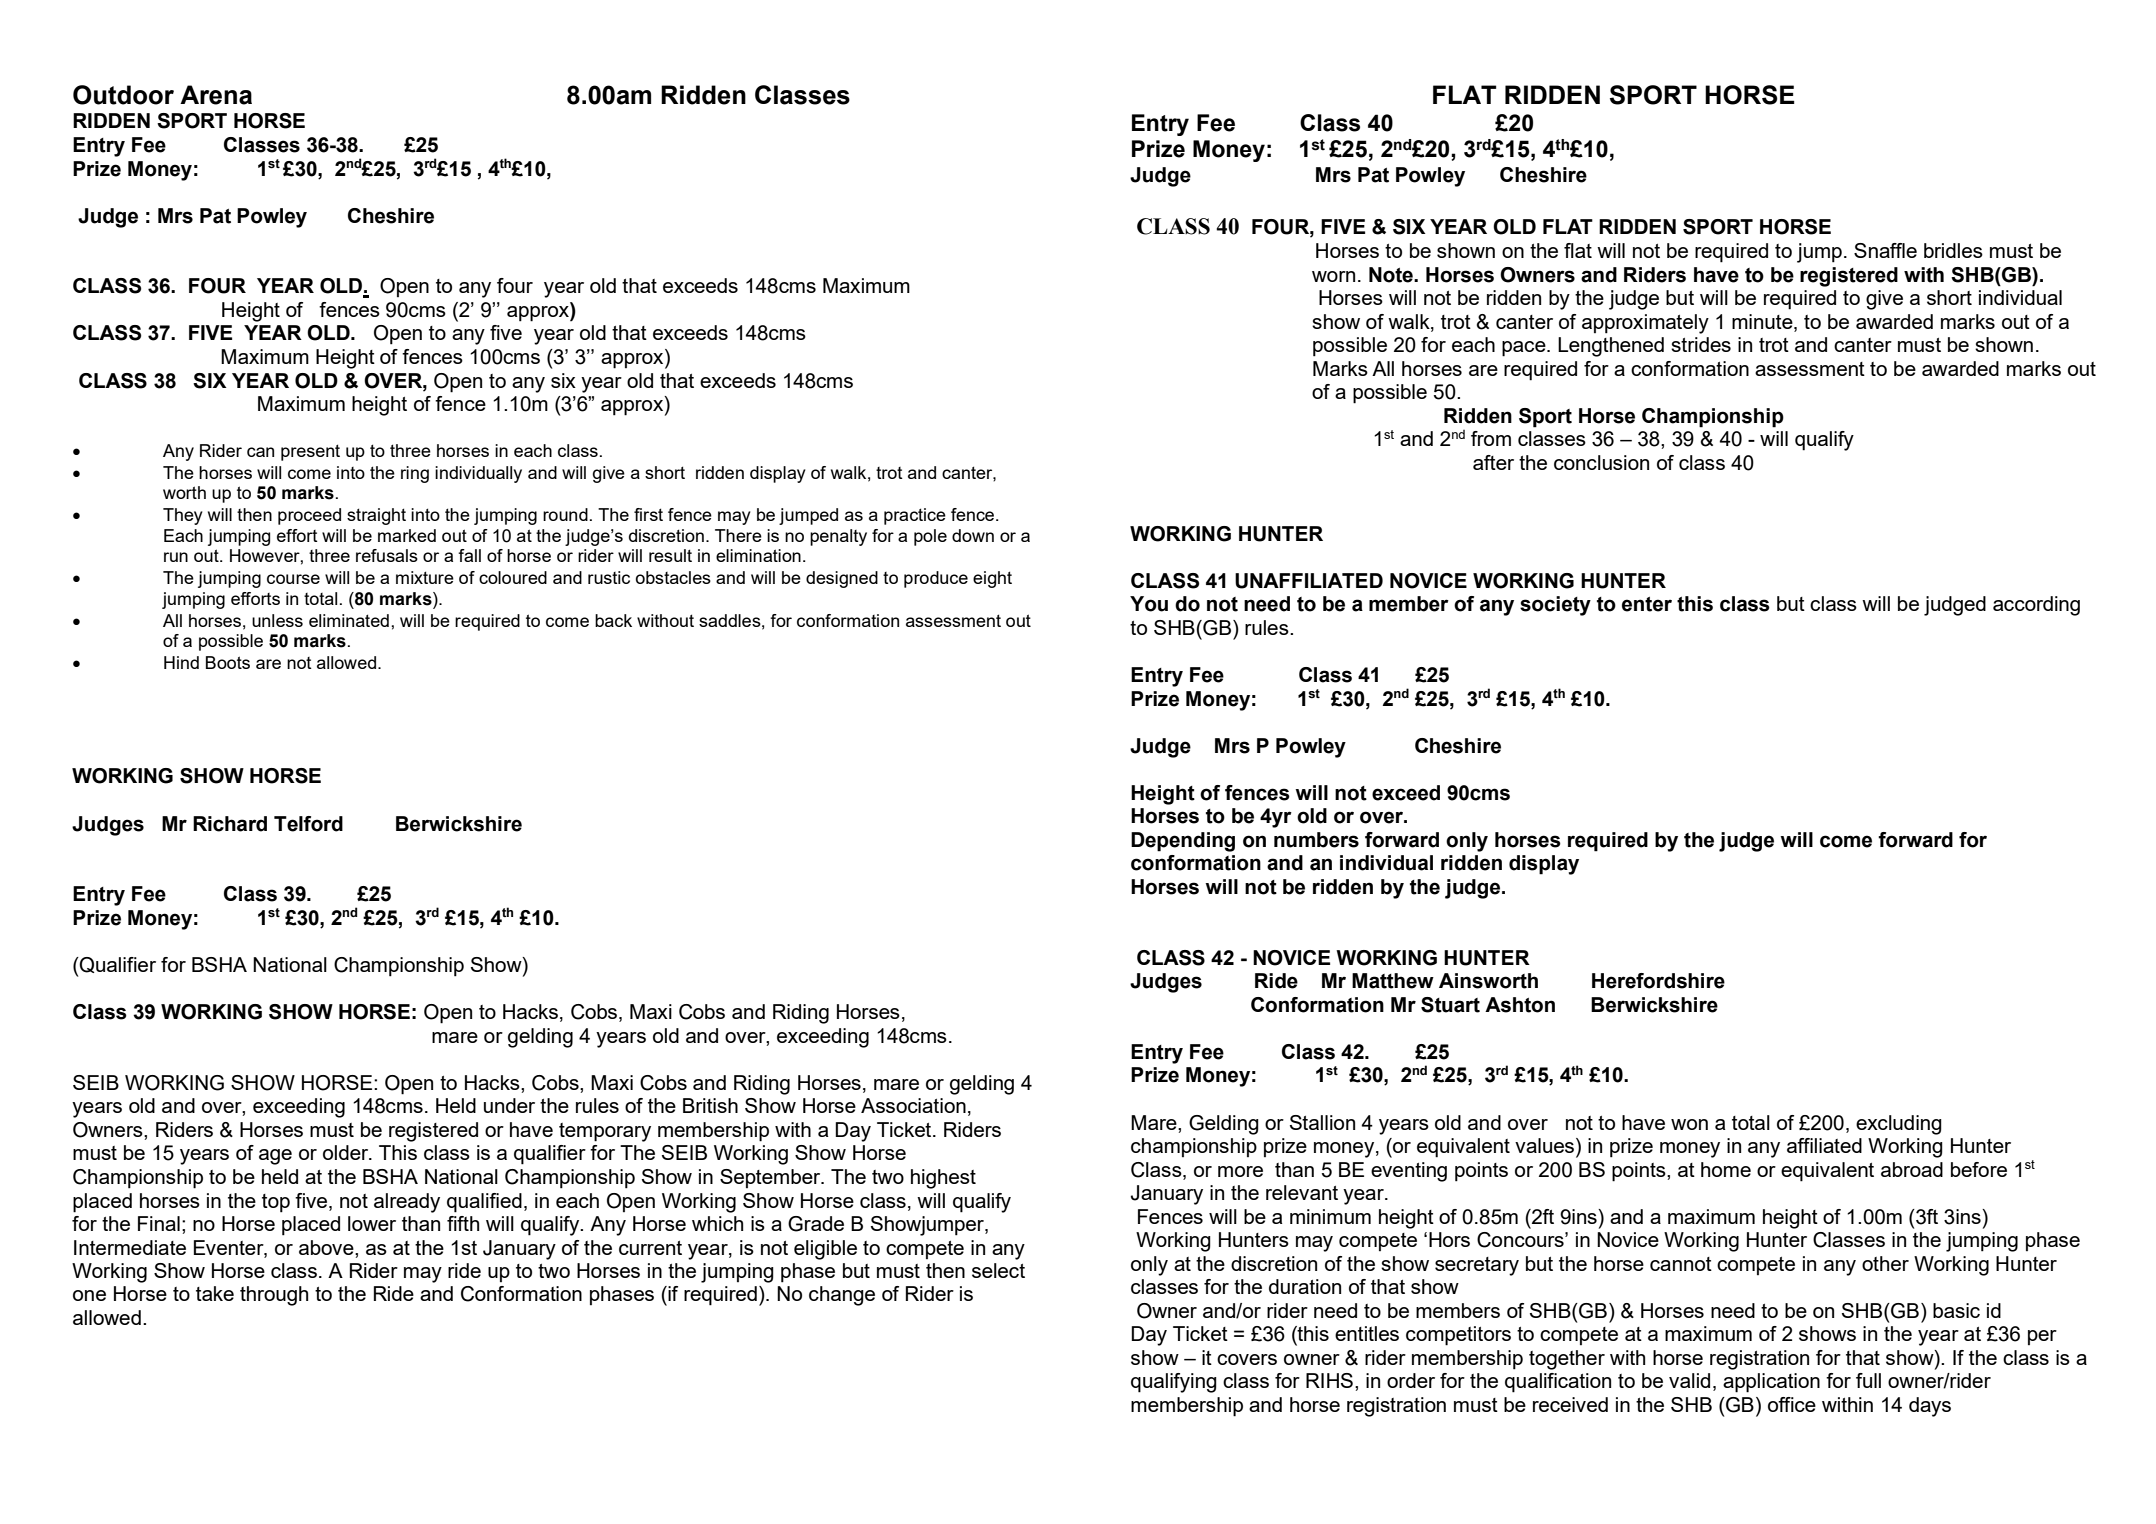 This document has width=2156, height=1524. Describe the element at coordinates (274, 1296) in the document. I see `through` at that location.
